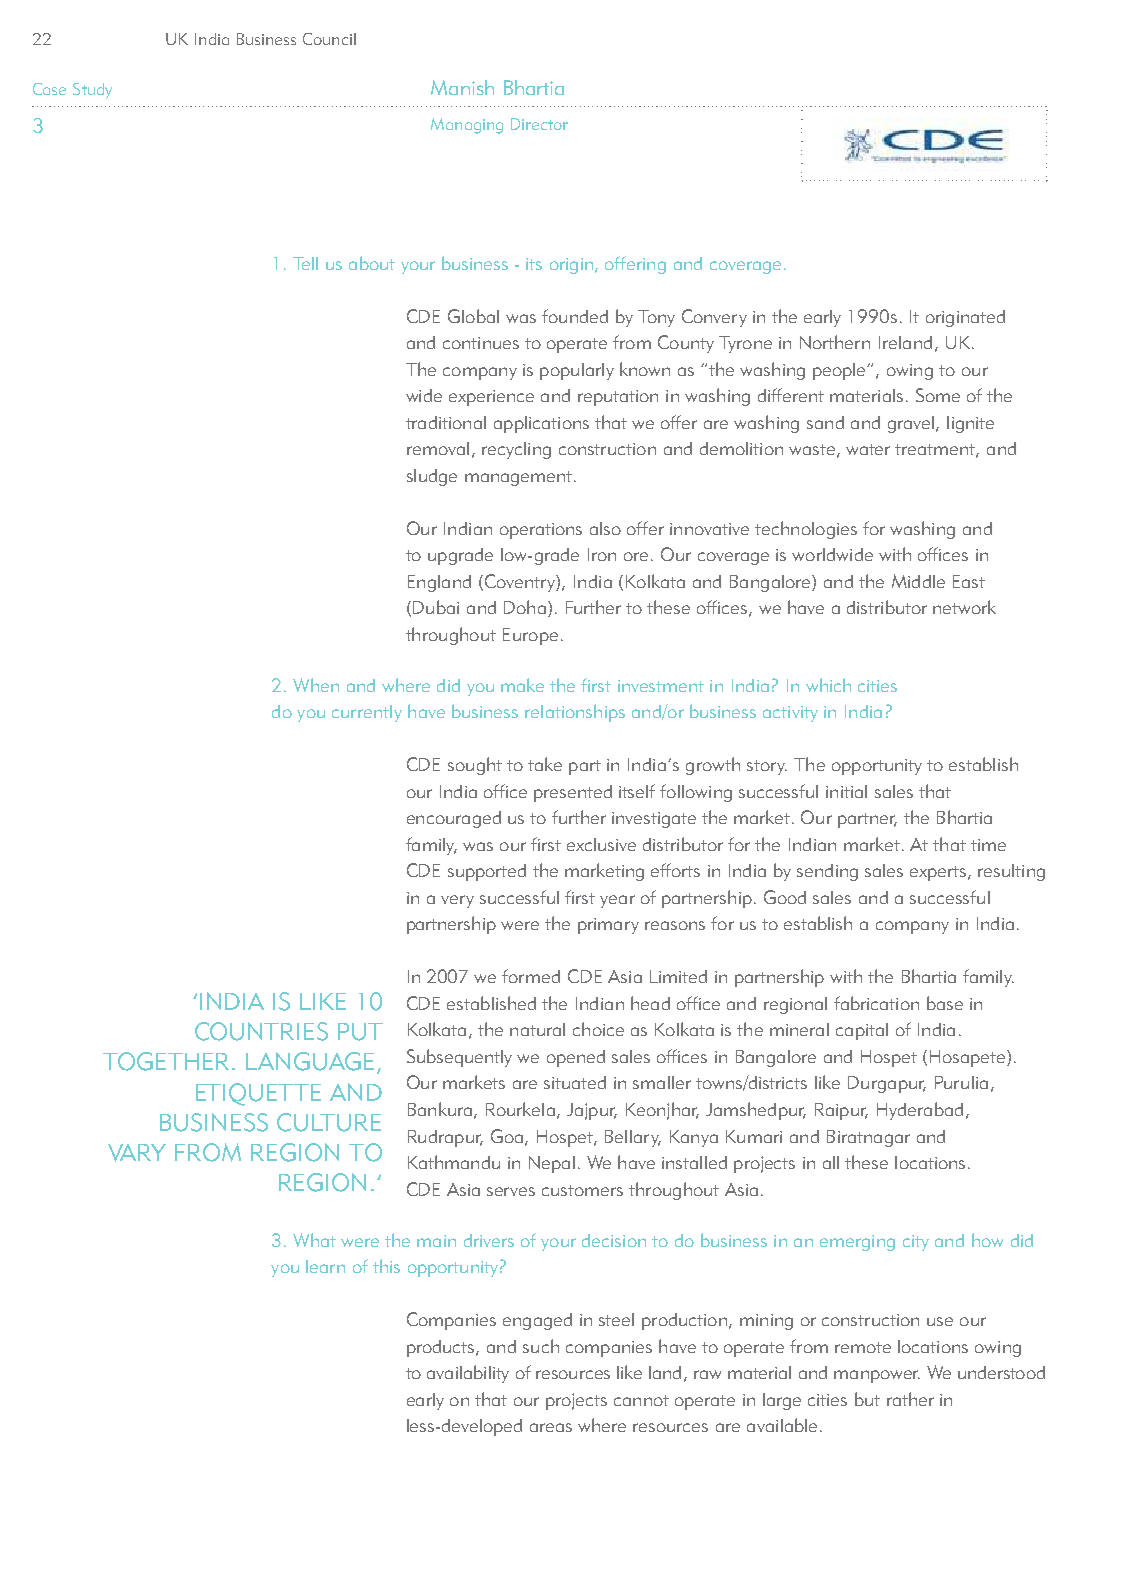  What do you see at coordinates (325, 1266) in the screenshot?
I see `learn` at bounding box center [325, 1266].
